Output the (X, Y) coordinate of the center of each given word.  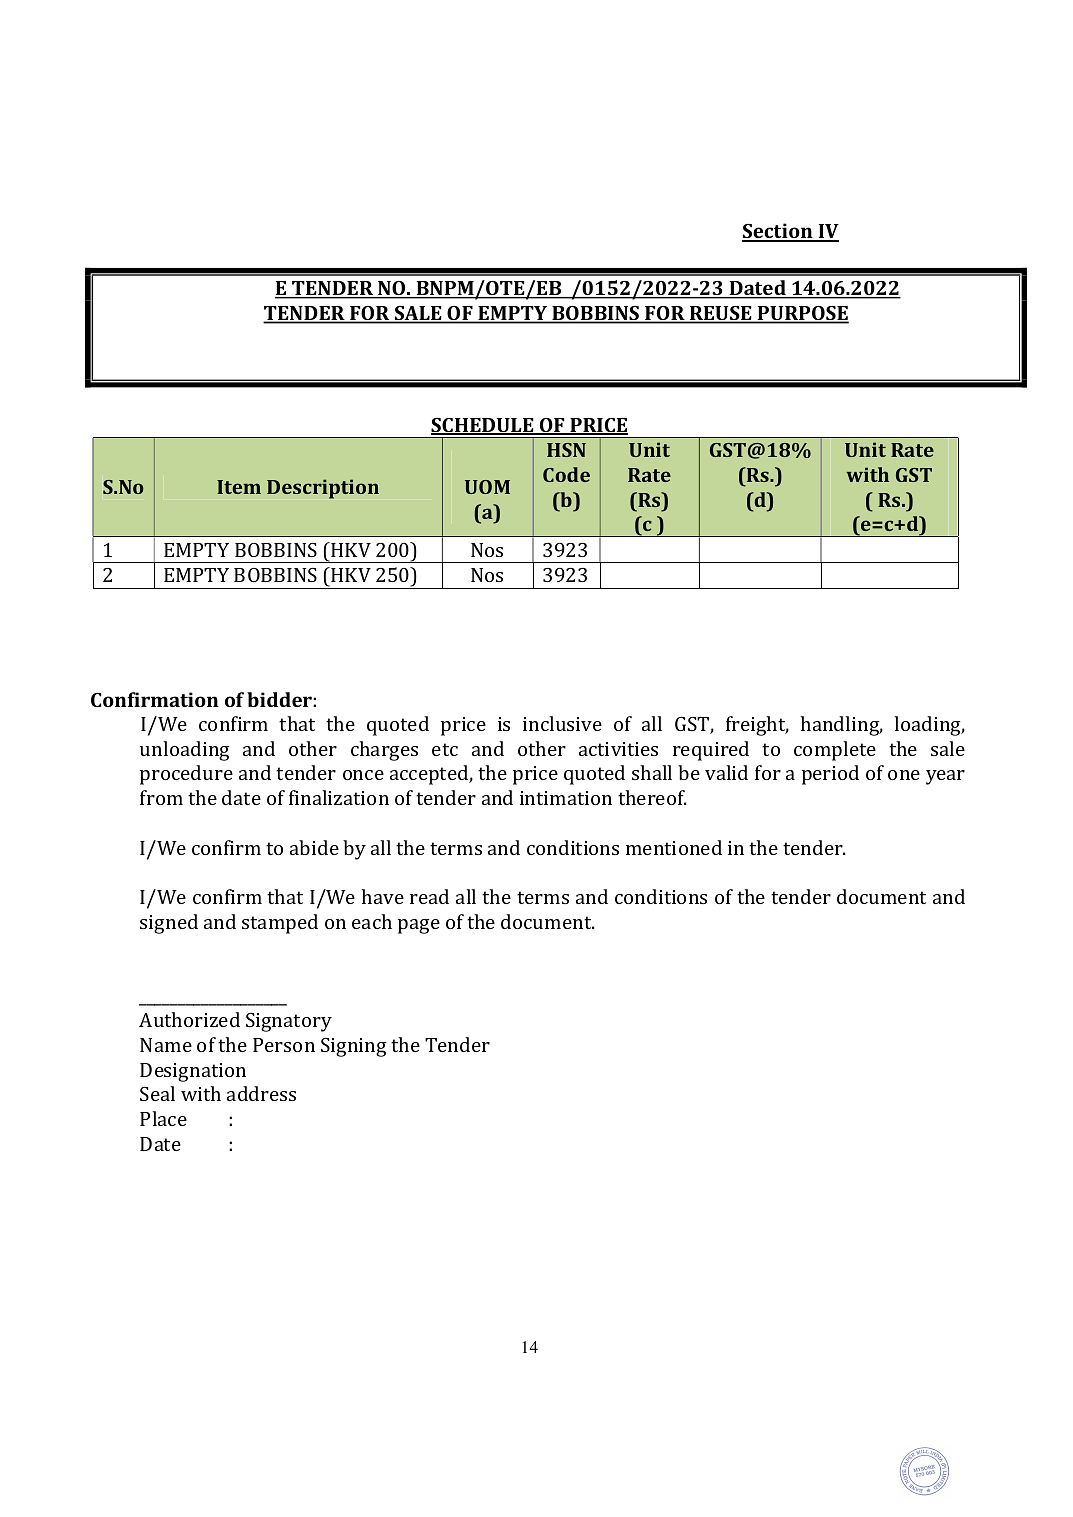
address (261, 1093)
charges (384, 751)
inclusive (562, 723)
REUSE (721, 314)
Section (778, 232)
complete (835, 751)
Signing (353, 1047)
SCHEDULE (483, 426)
